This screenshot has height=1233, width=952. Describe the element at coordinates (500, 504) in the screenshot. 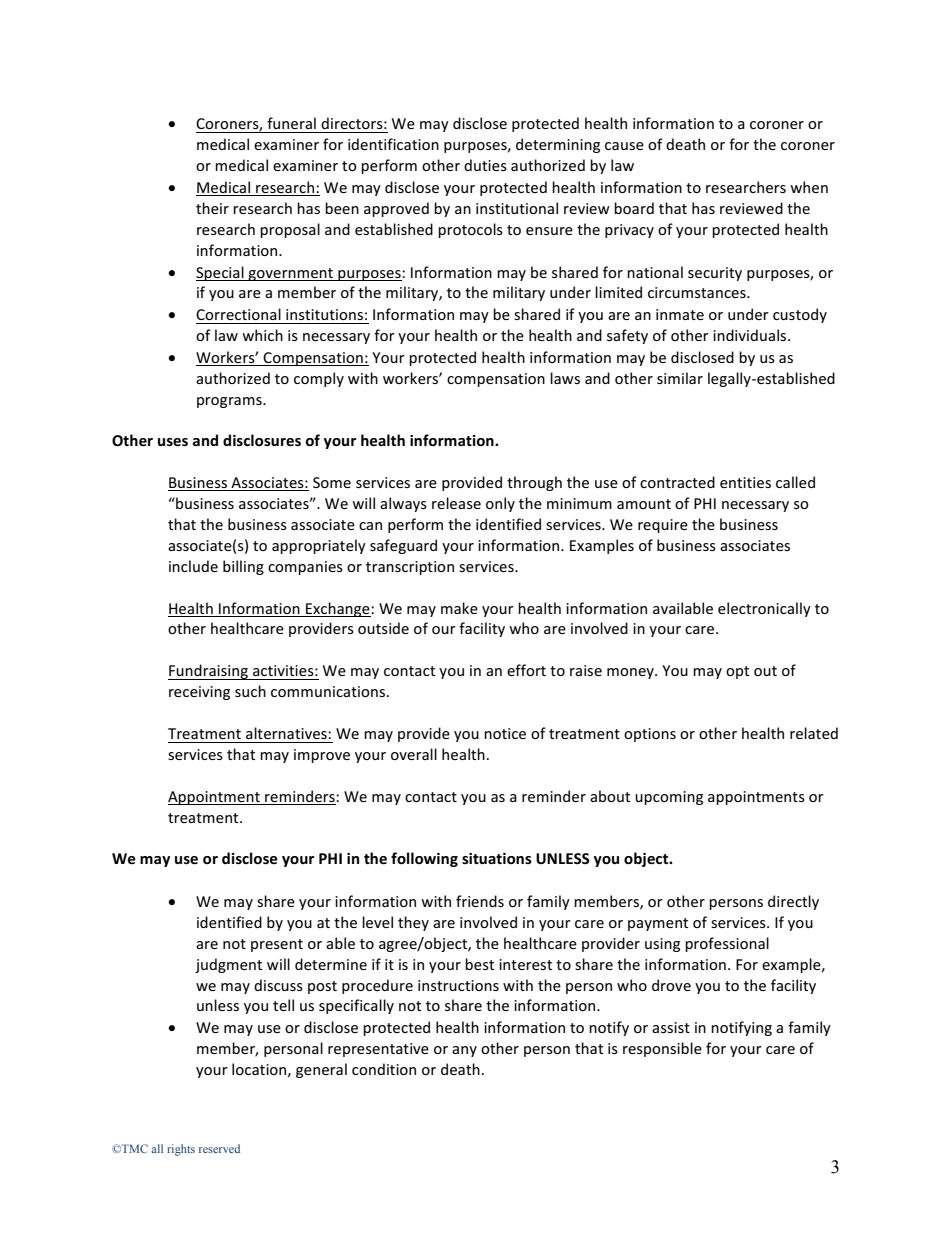

I see `only` at that location.
